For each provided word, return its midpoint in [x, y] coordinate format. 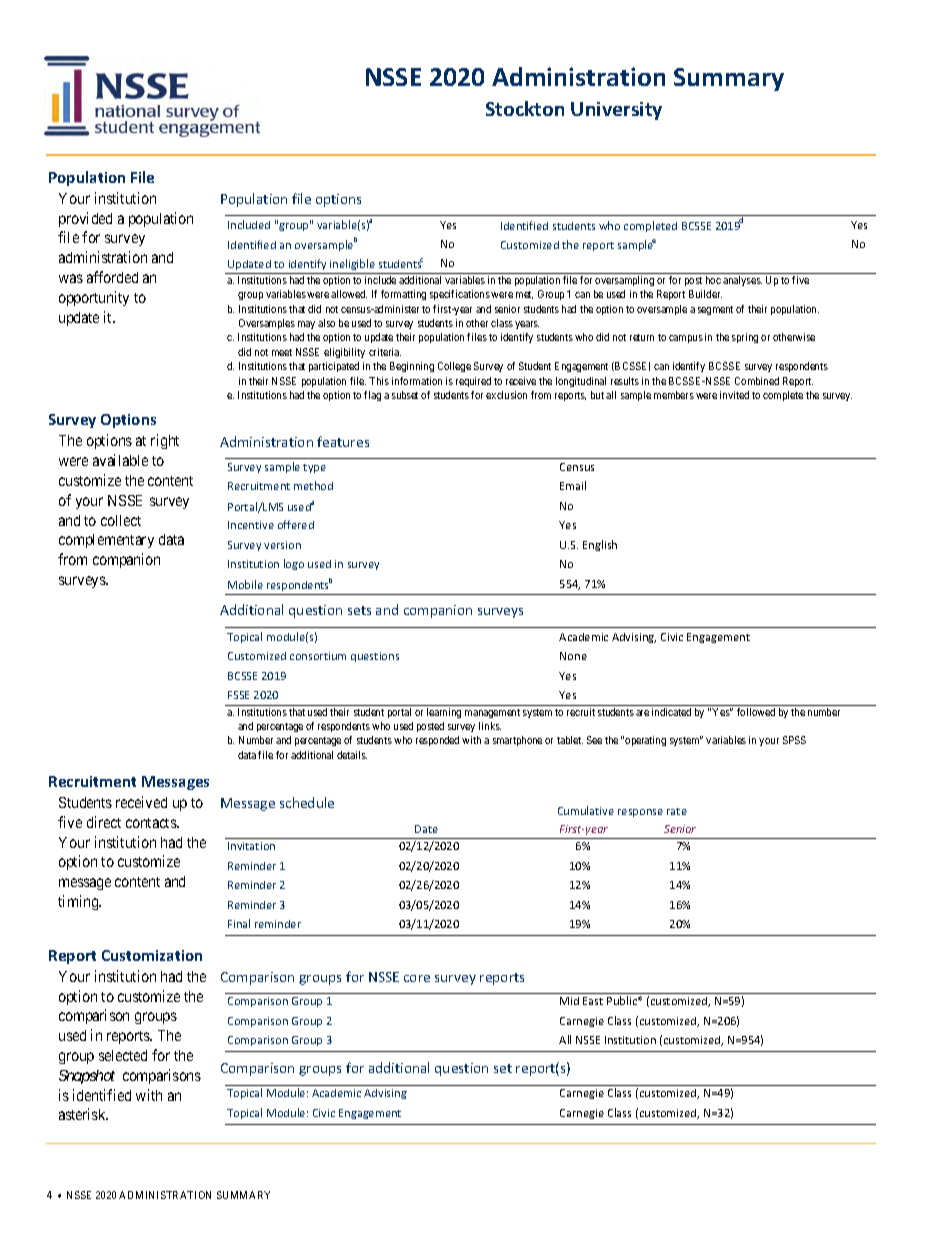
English [600, 545]
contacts [152, 823]
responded [437, 741]
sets [359, 610]
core [417, 978]
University [616, 111]
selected [123, 1055]
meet [282, 352]
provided [85, 219]
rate [677, 811]
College [454, 367]
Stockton [525, 108]
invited [734, 395]
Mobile [245, 584]
